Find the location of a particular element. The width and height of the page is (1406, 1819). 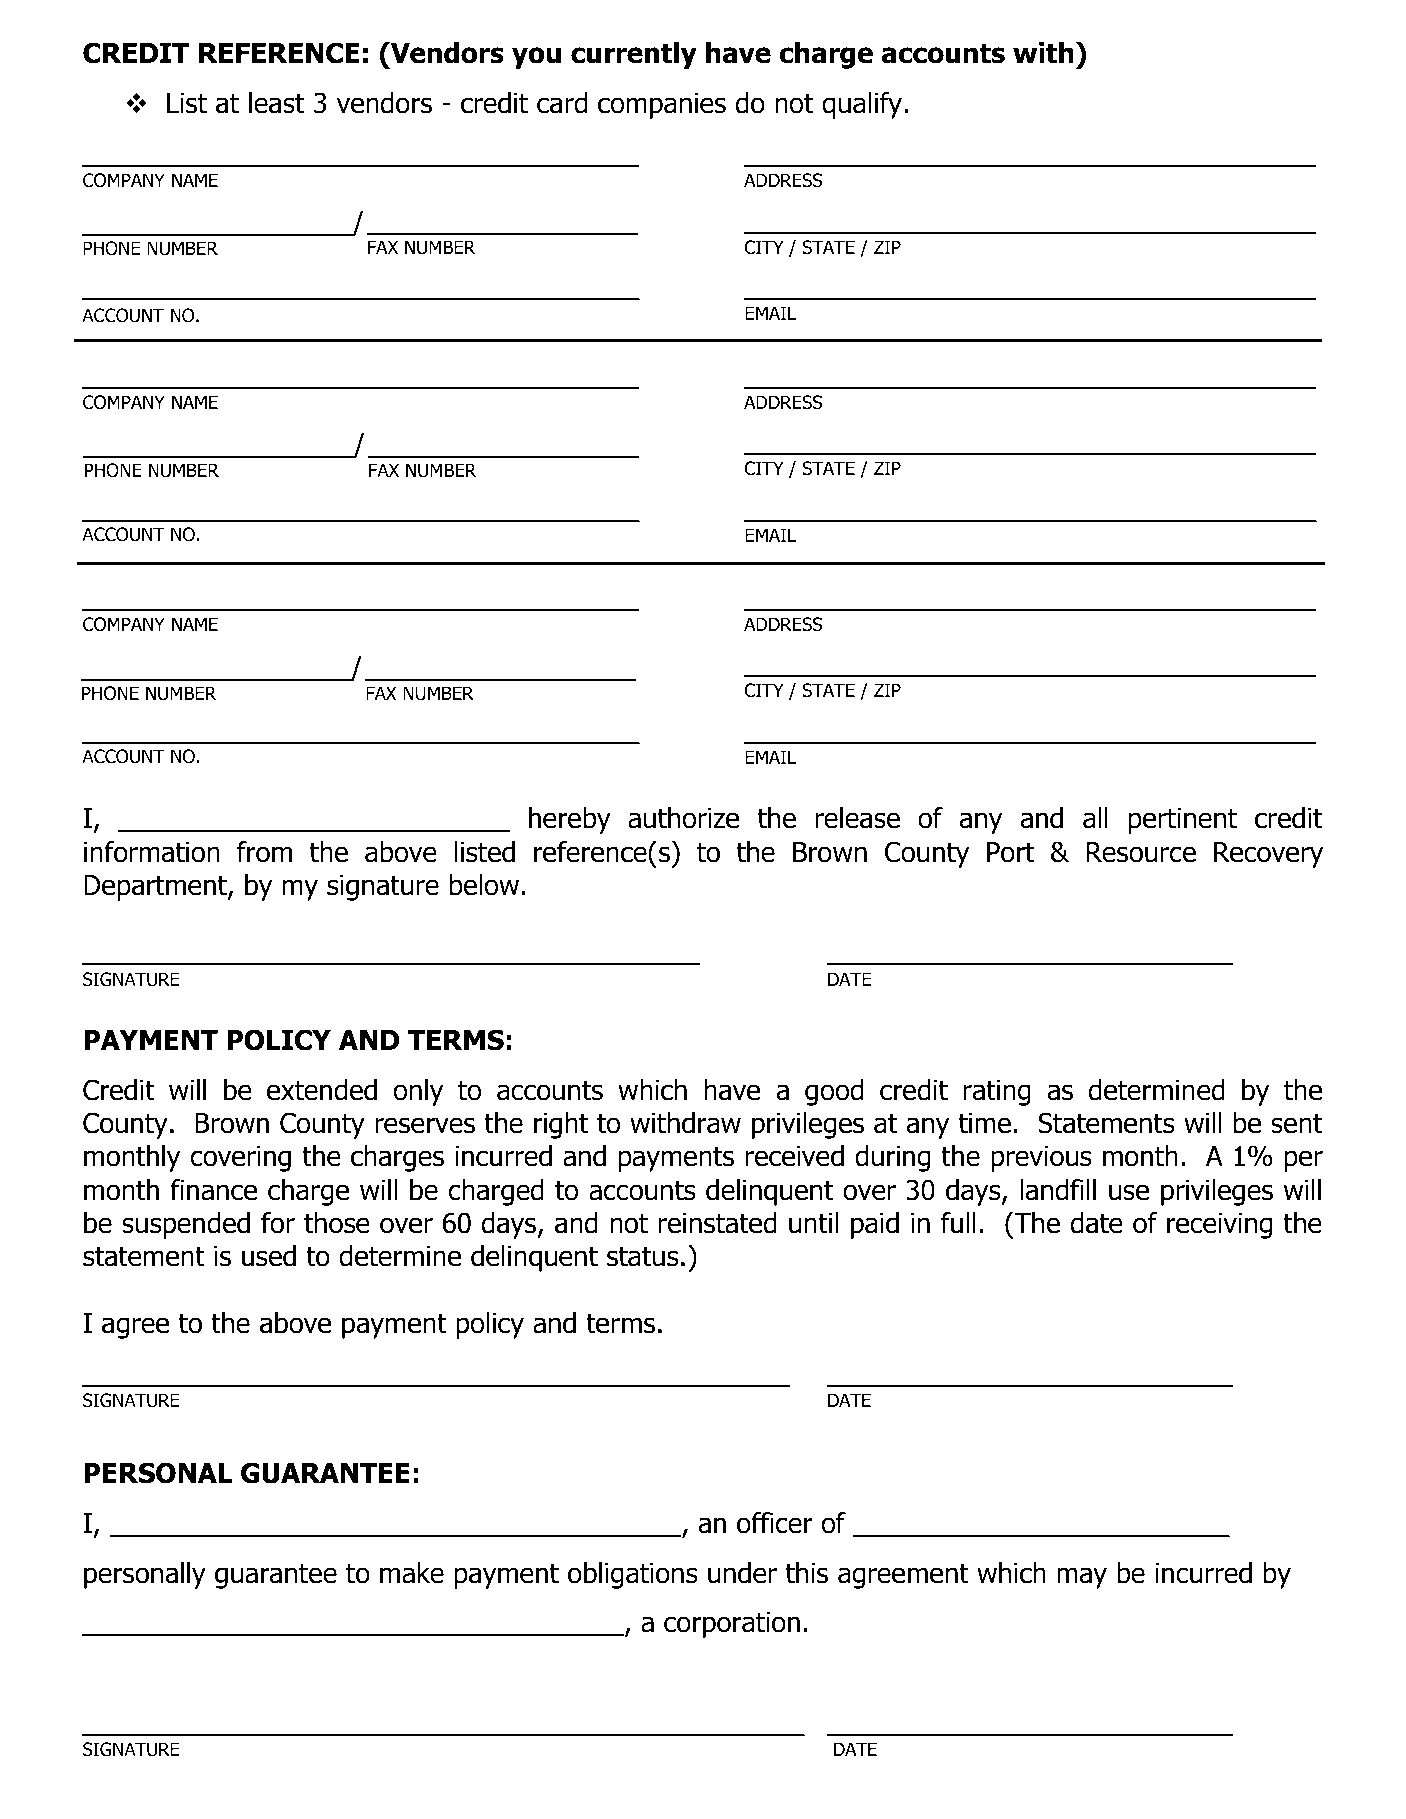

authorize is located at coordinates (683, 818).
